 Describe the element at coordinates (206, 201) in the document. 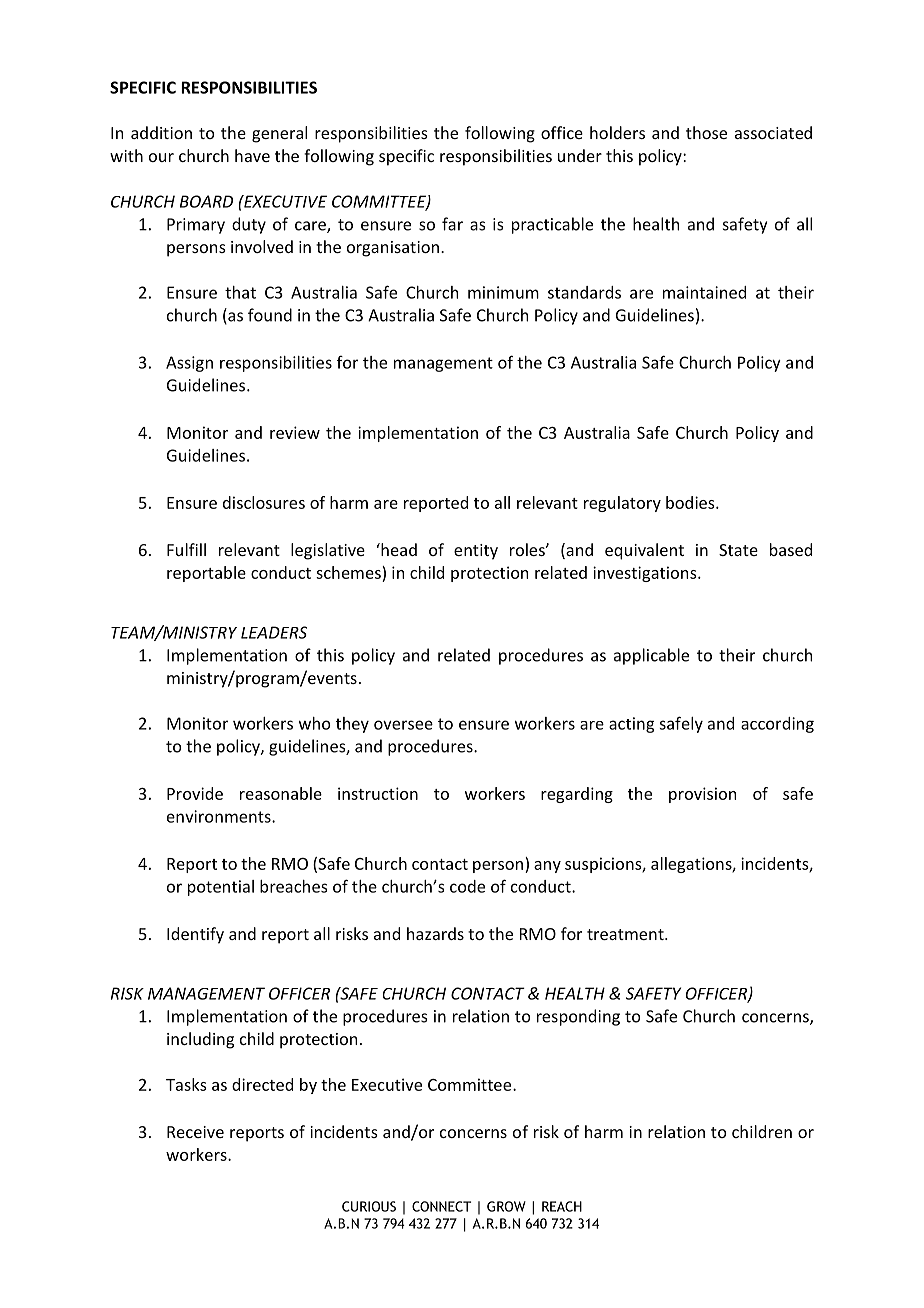

I see `BOARD` at that location.
